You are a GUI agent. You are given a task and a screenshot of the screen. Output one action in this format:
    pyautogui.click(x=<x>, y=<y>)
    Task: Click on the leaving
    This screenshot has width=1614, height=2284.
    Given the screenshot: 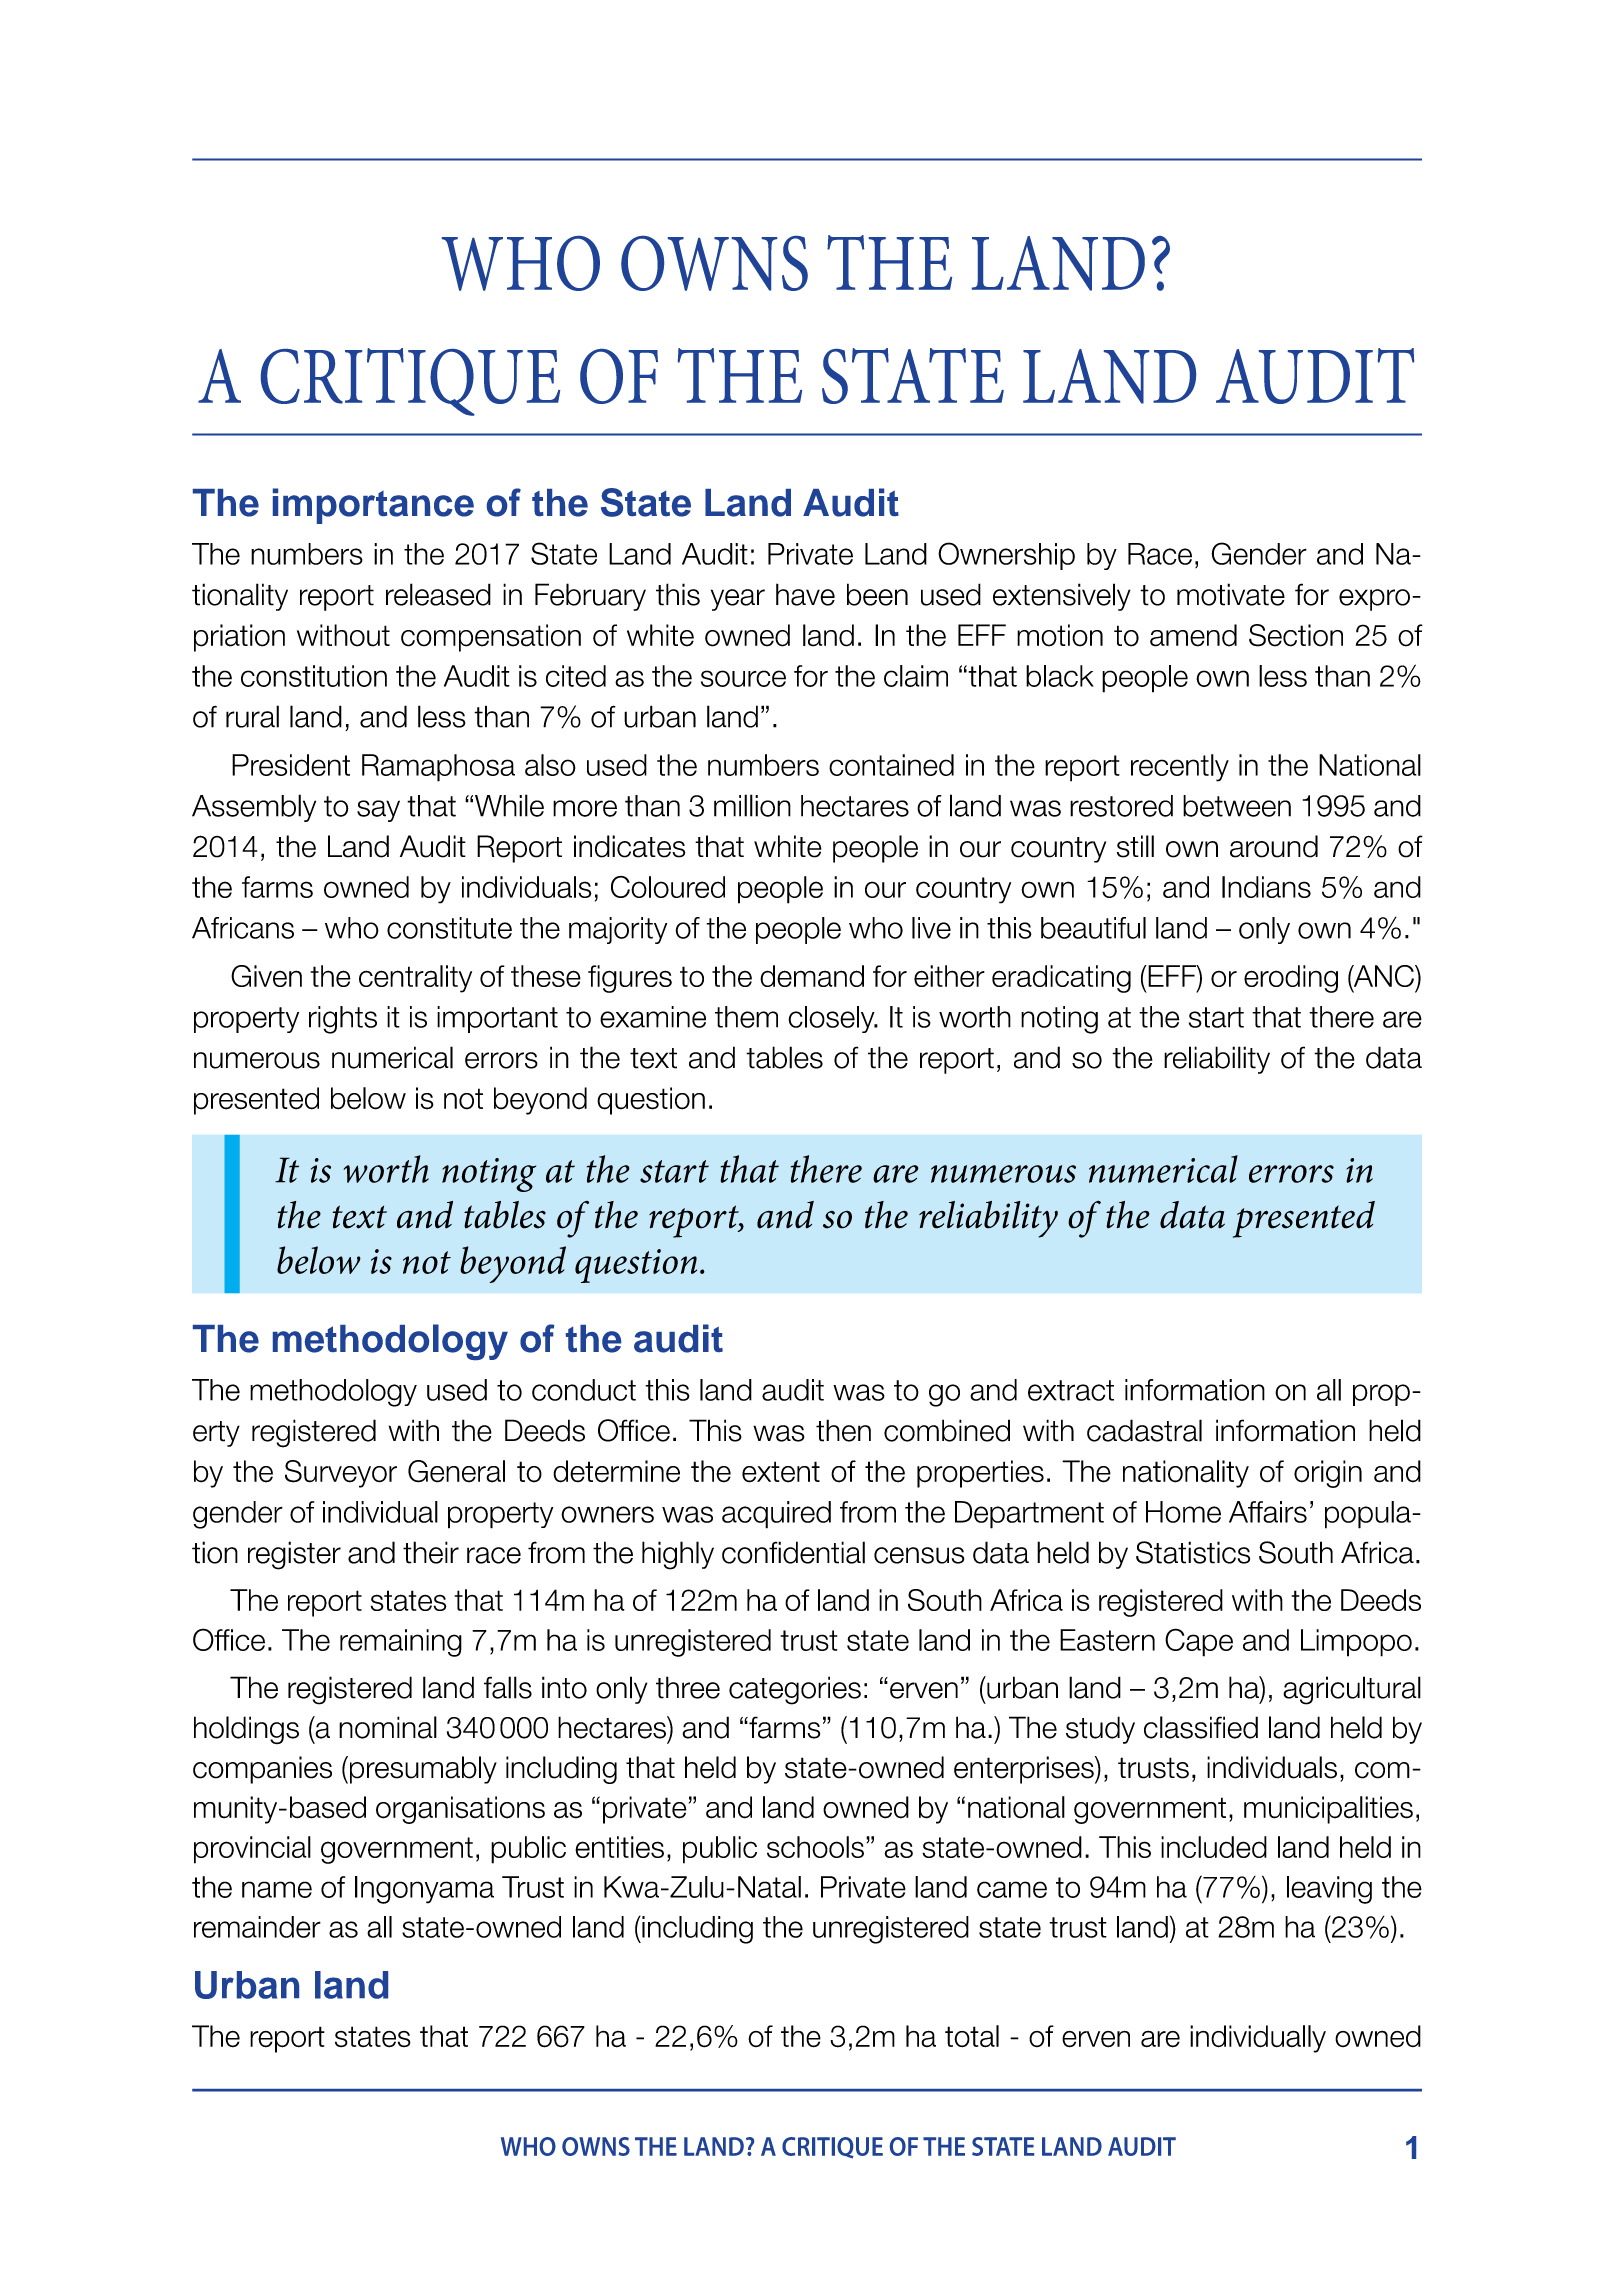 What is the action you would take?
    pyautogui.click(x=1329, y=1890)
